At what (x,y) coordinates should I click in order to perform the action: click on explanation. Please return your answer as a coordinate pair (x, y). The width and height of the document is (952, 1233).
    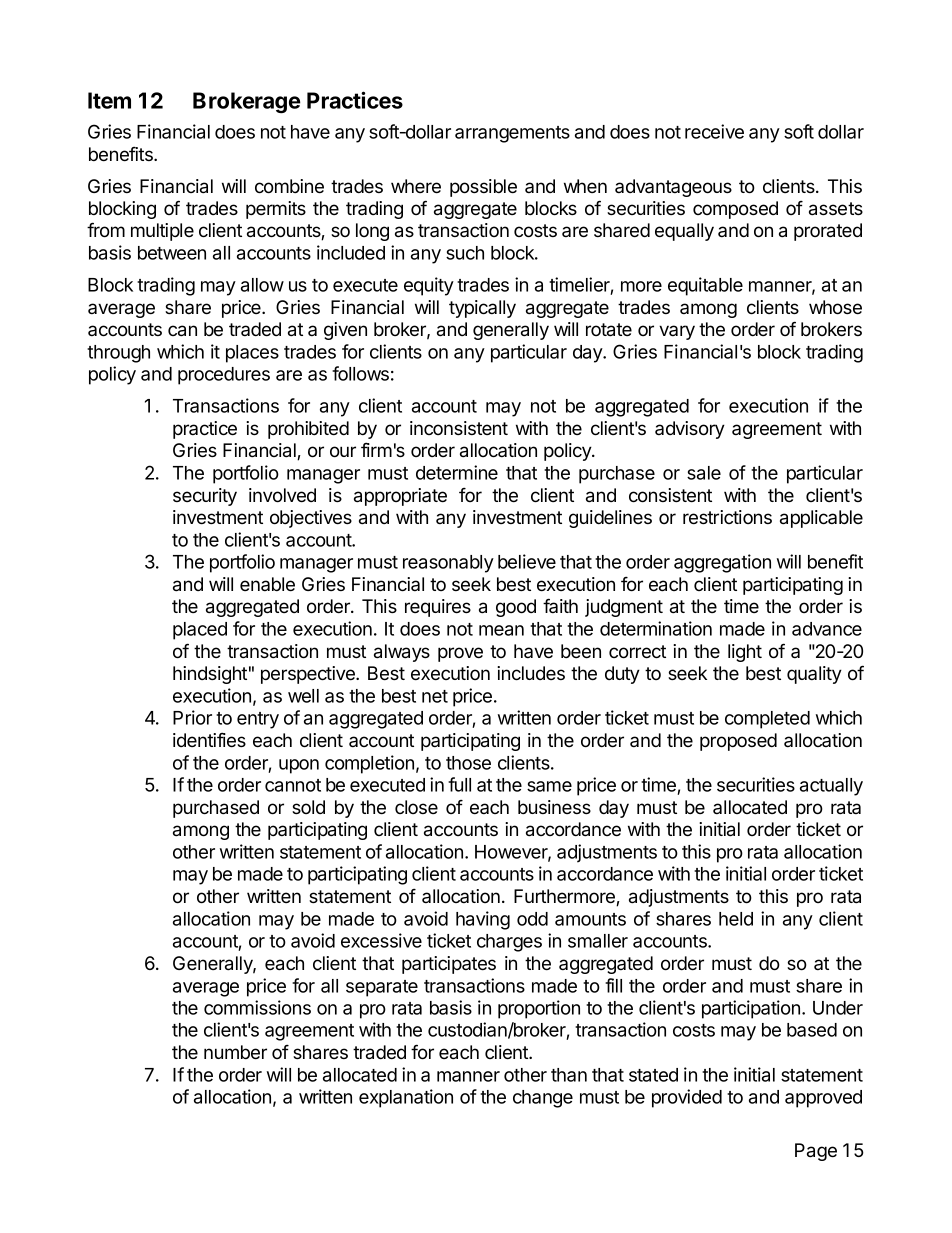
    Looking at the image, I should click on (406, 1098).
